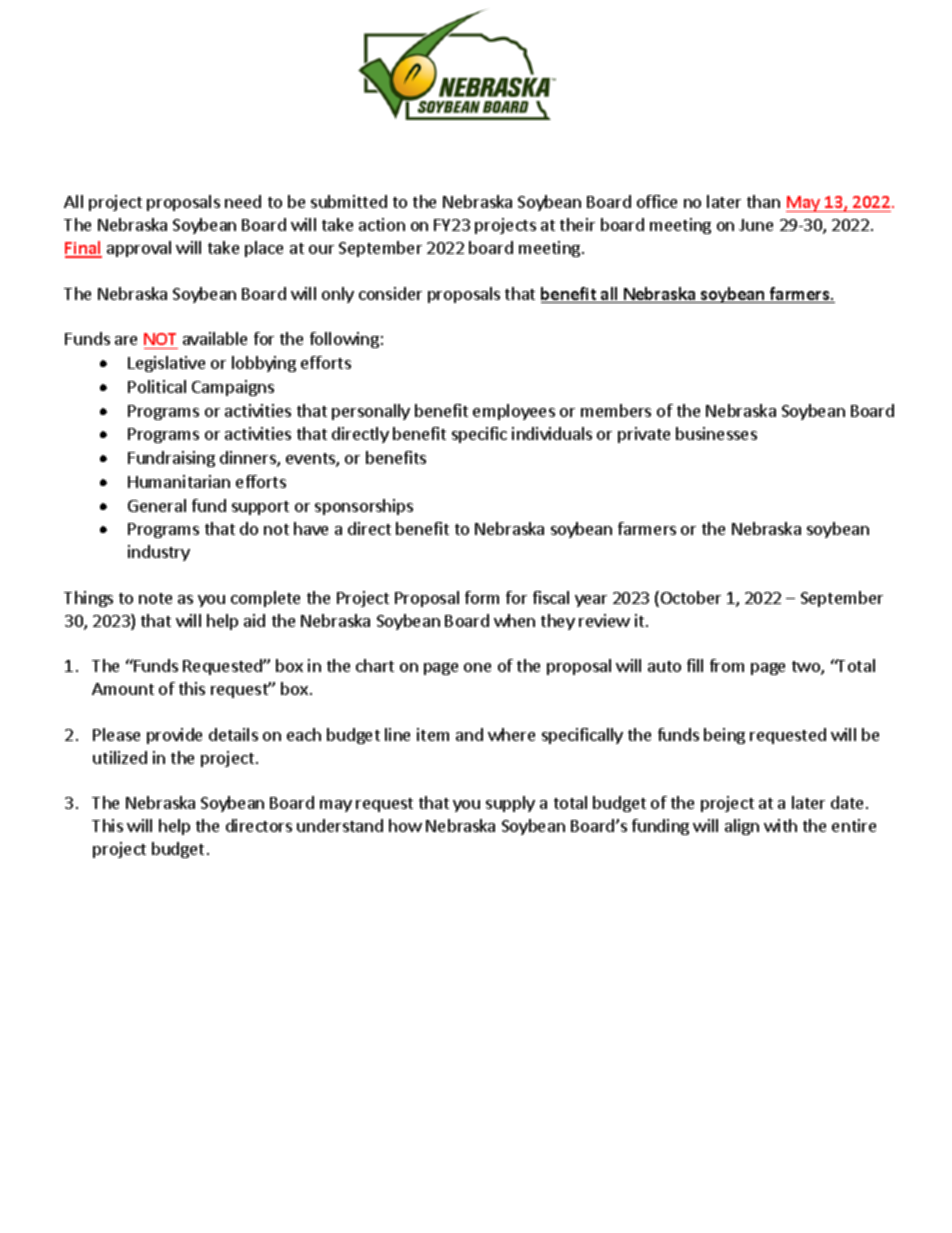 The height and width of the screenshot is (1233, 952). Describe the element at coordinates (514, 412) in the screenshot. I see `employees` at that location.
